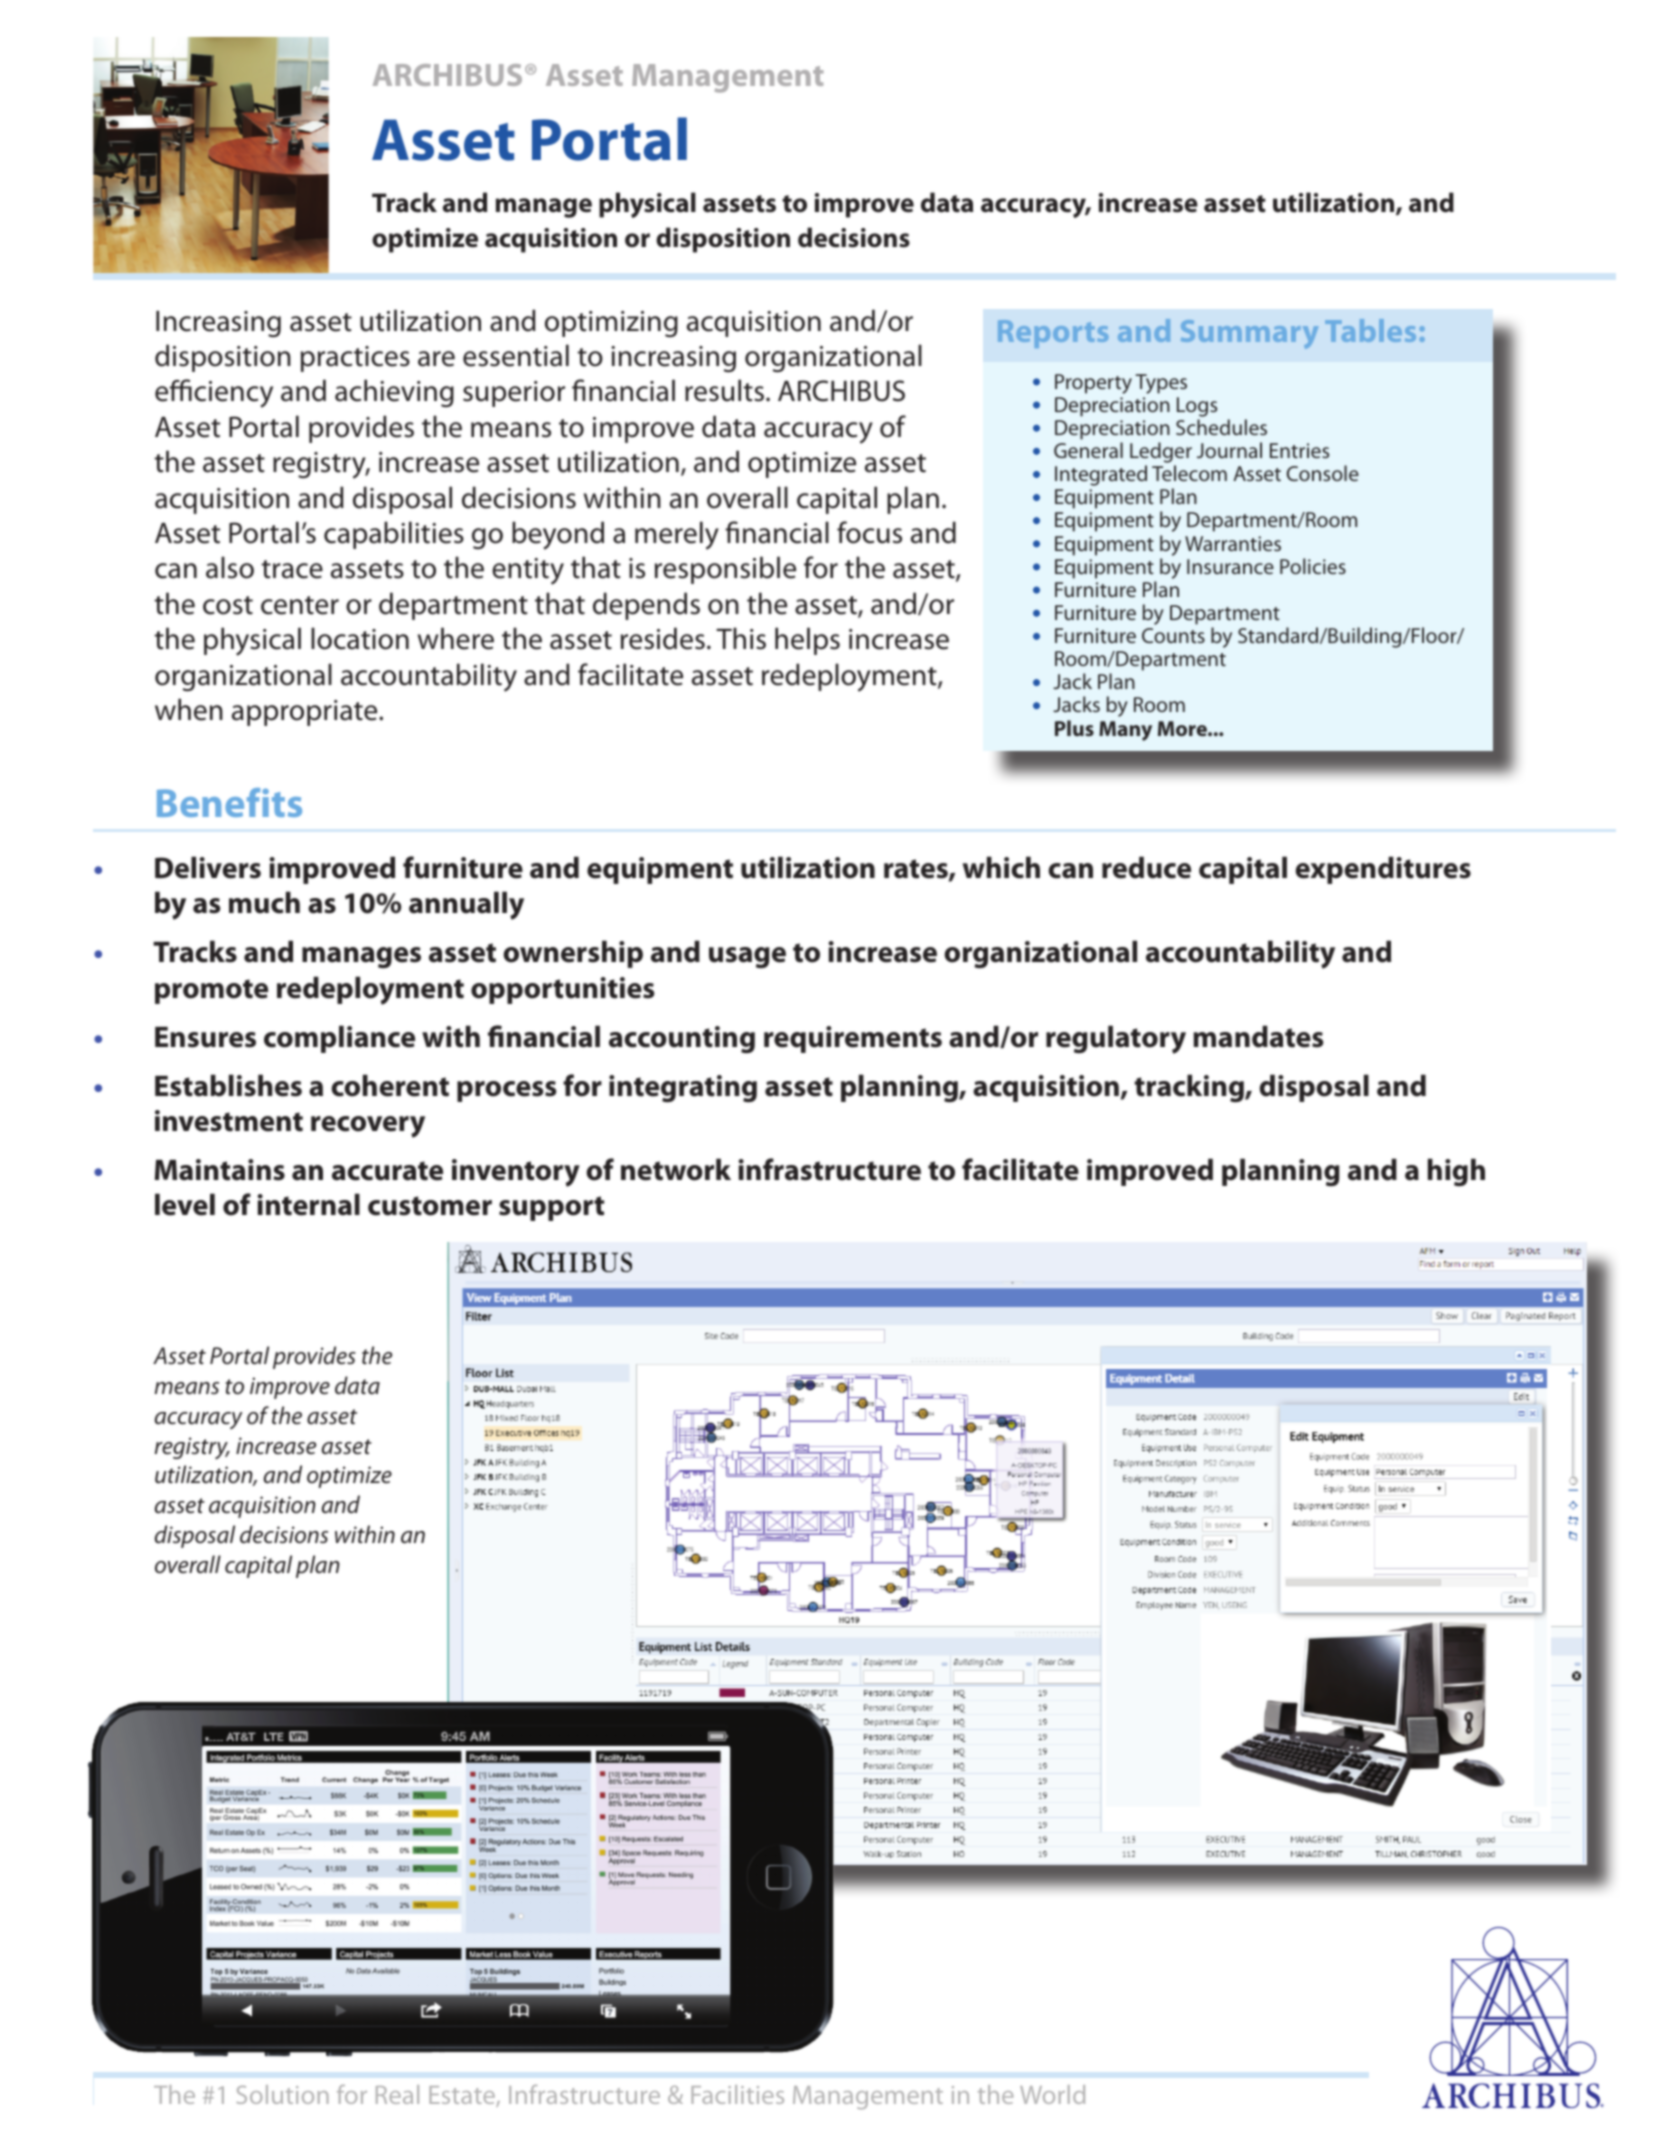 The image size is (1666, 2156). Describe the element at coordinates (1383, 870) in the screenshot. I see `expenditures` at that location.
